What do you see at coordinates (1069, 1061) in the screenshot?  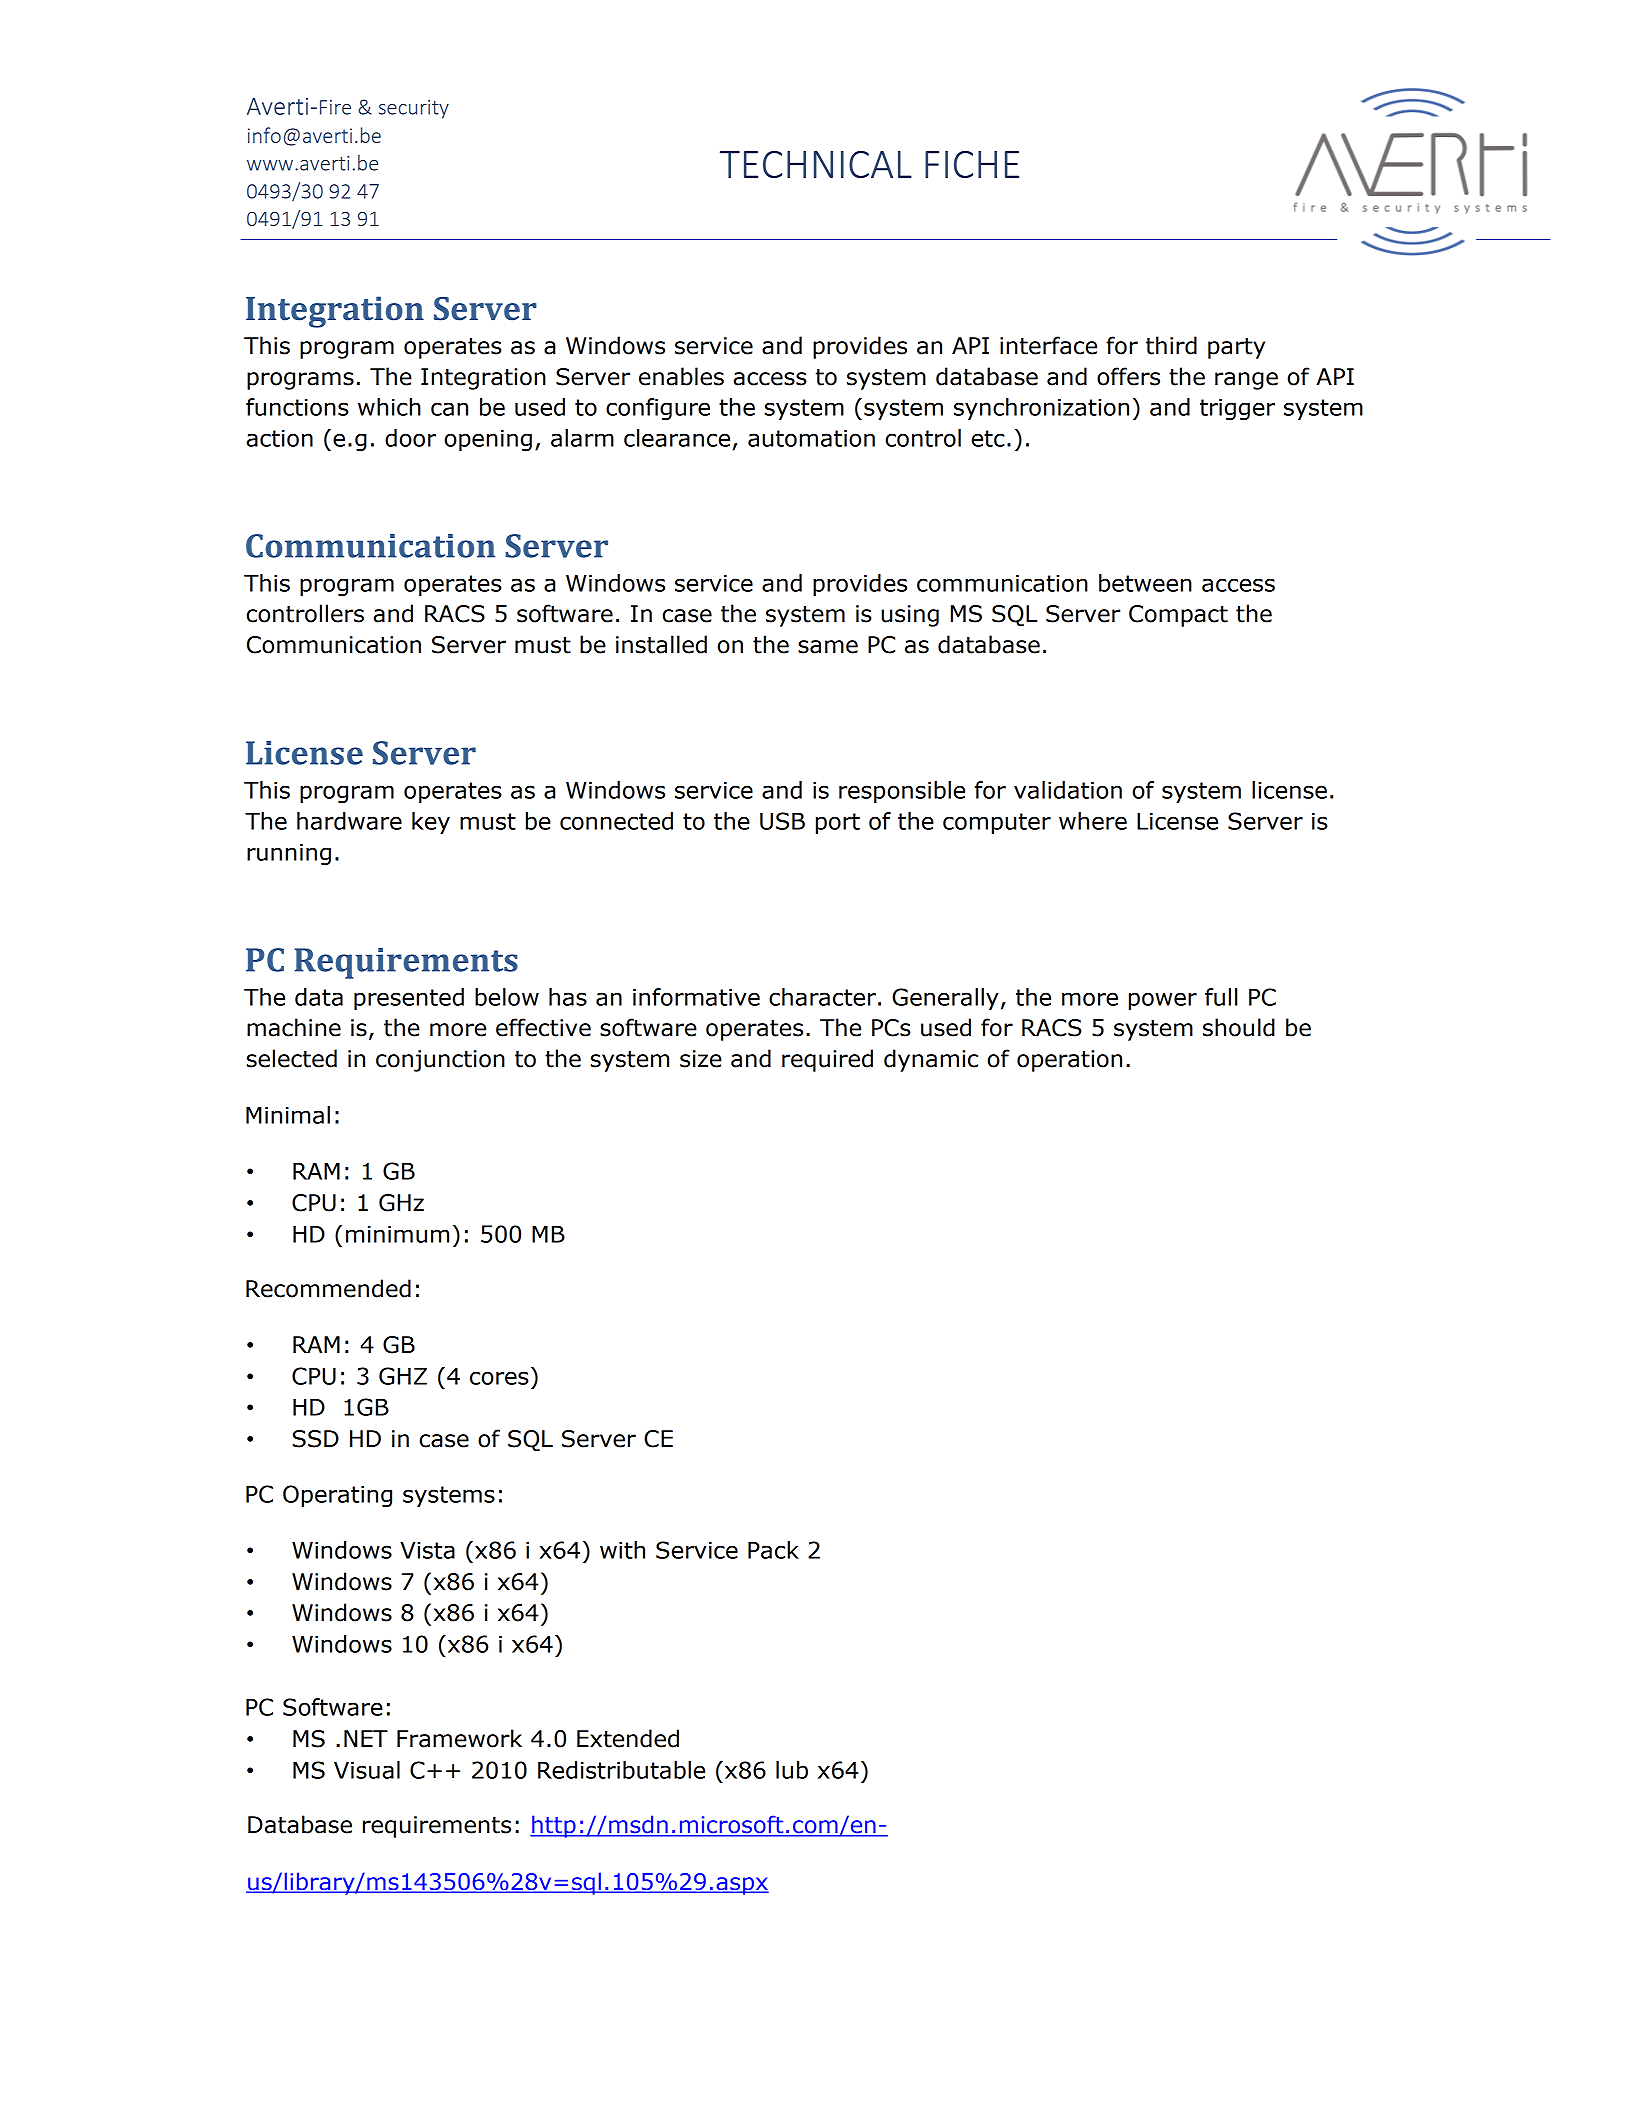 I see `operation` at bounding box center [1069, 1061].
